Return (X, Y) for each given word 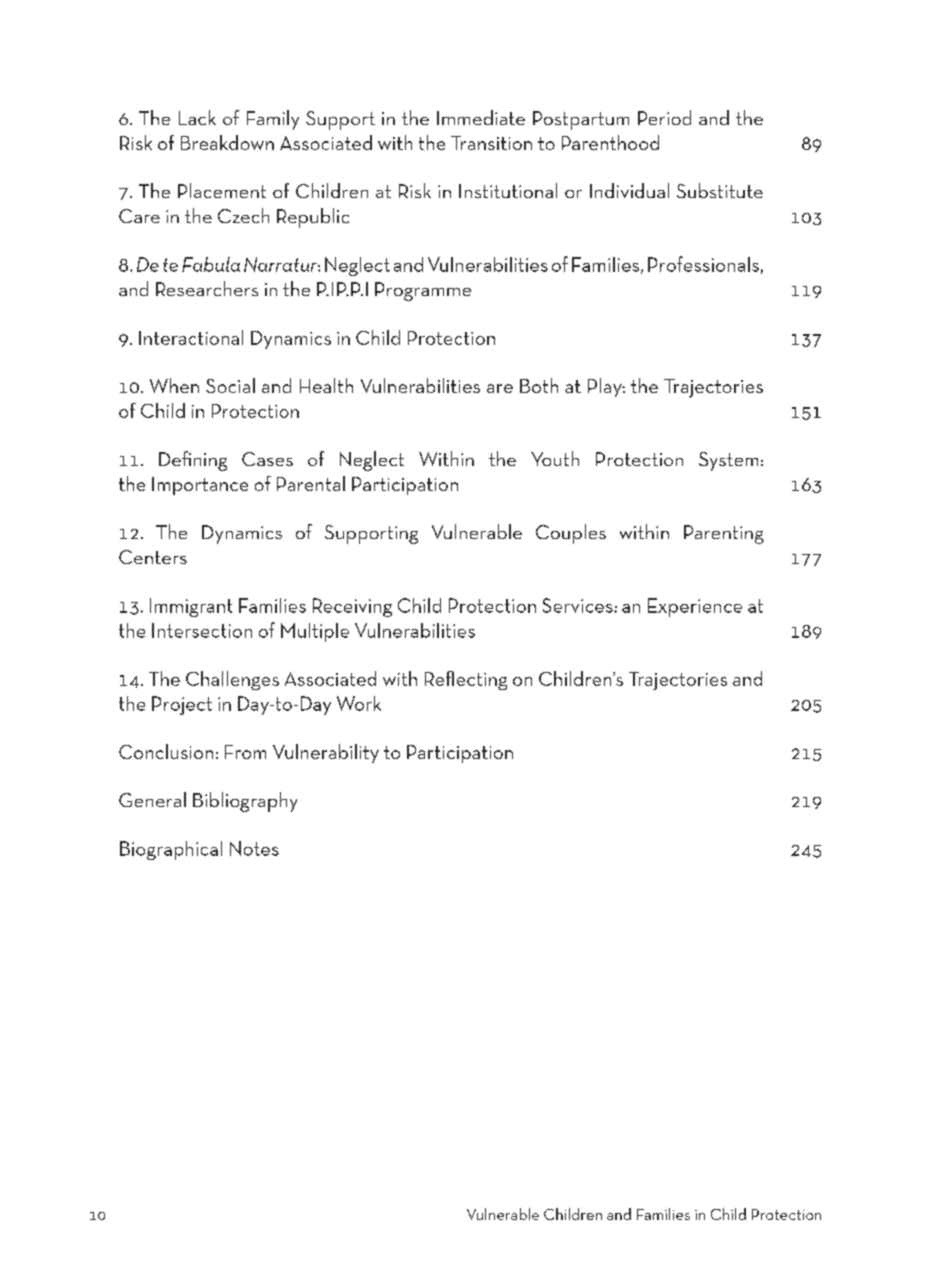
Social (230, 385)
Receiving (352, 607)
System (728, 461)
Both (539, 385)
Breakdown (227, 142)
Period (664, 117)
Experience (695, 607)
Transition (491, 143)
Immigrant (191, 607)
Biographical (171, 850)
